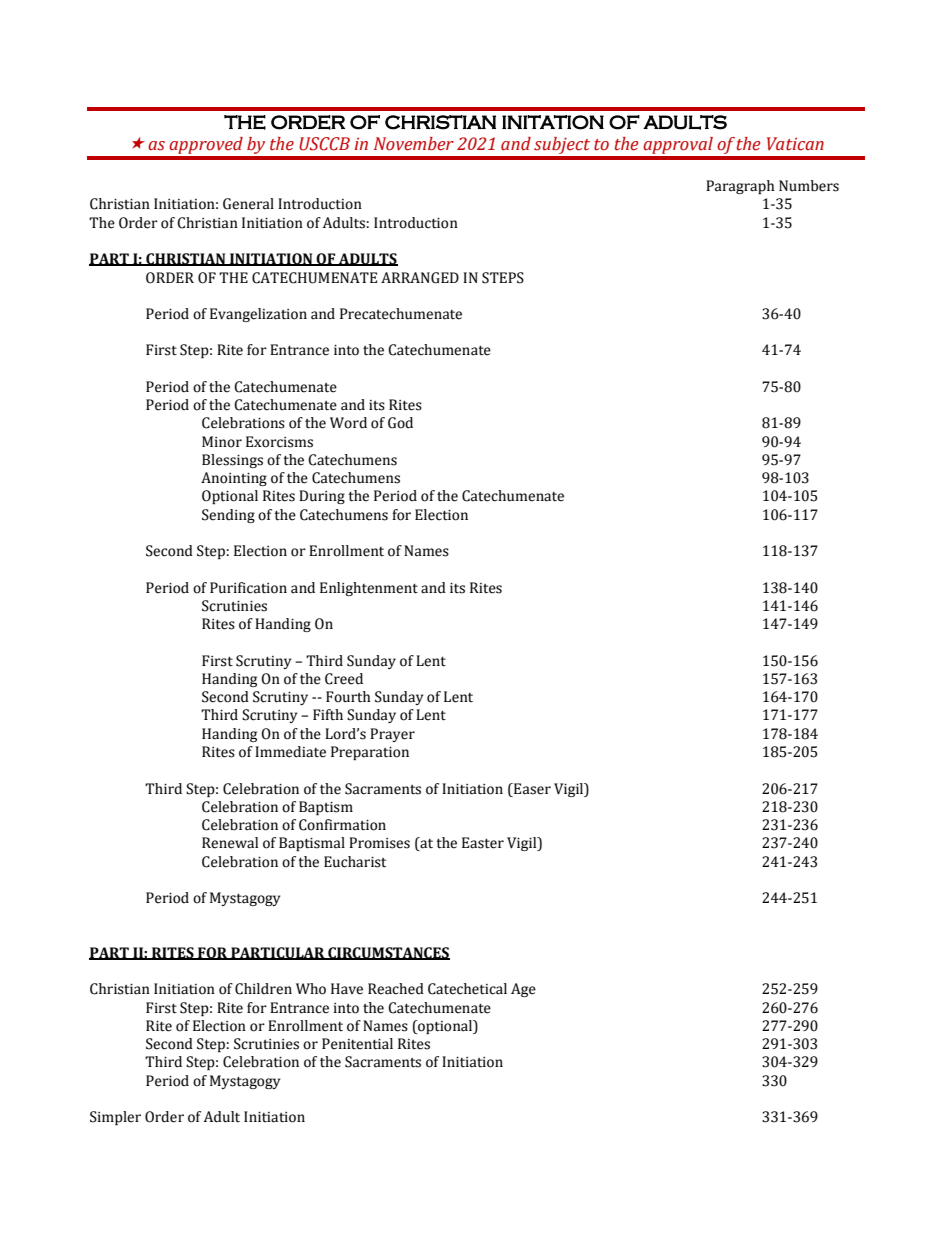 Image resolution: width=952 pixels, height=1233 pixels. Describe the element at coordinates (740, 187) in the screenshot. I see `Paragraph` at that location.
